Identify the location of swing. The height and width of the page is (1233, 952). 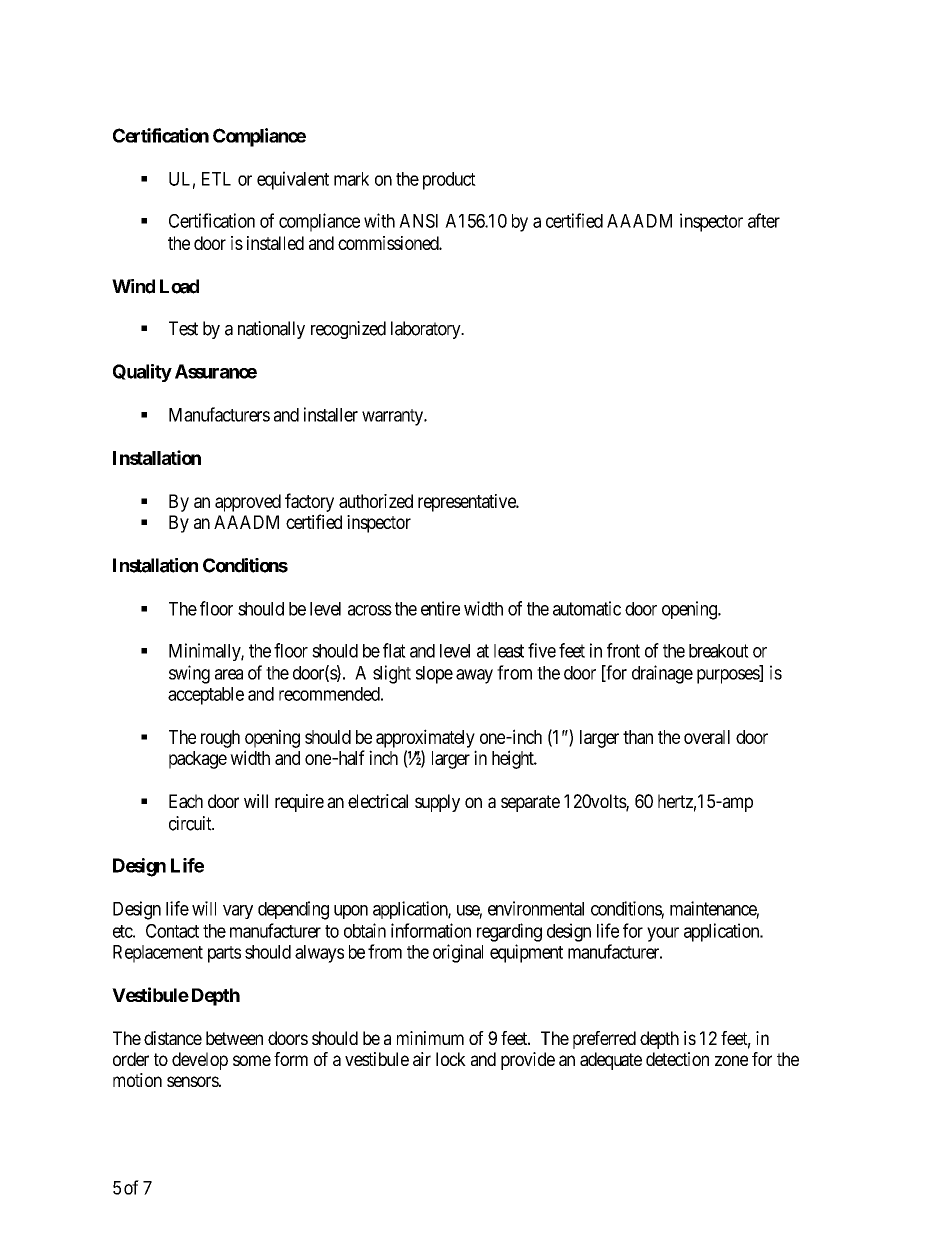
(189, 674).
